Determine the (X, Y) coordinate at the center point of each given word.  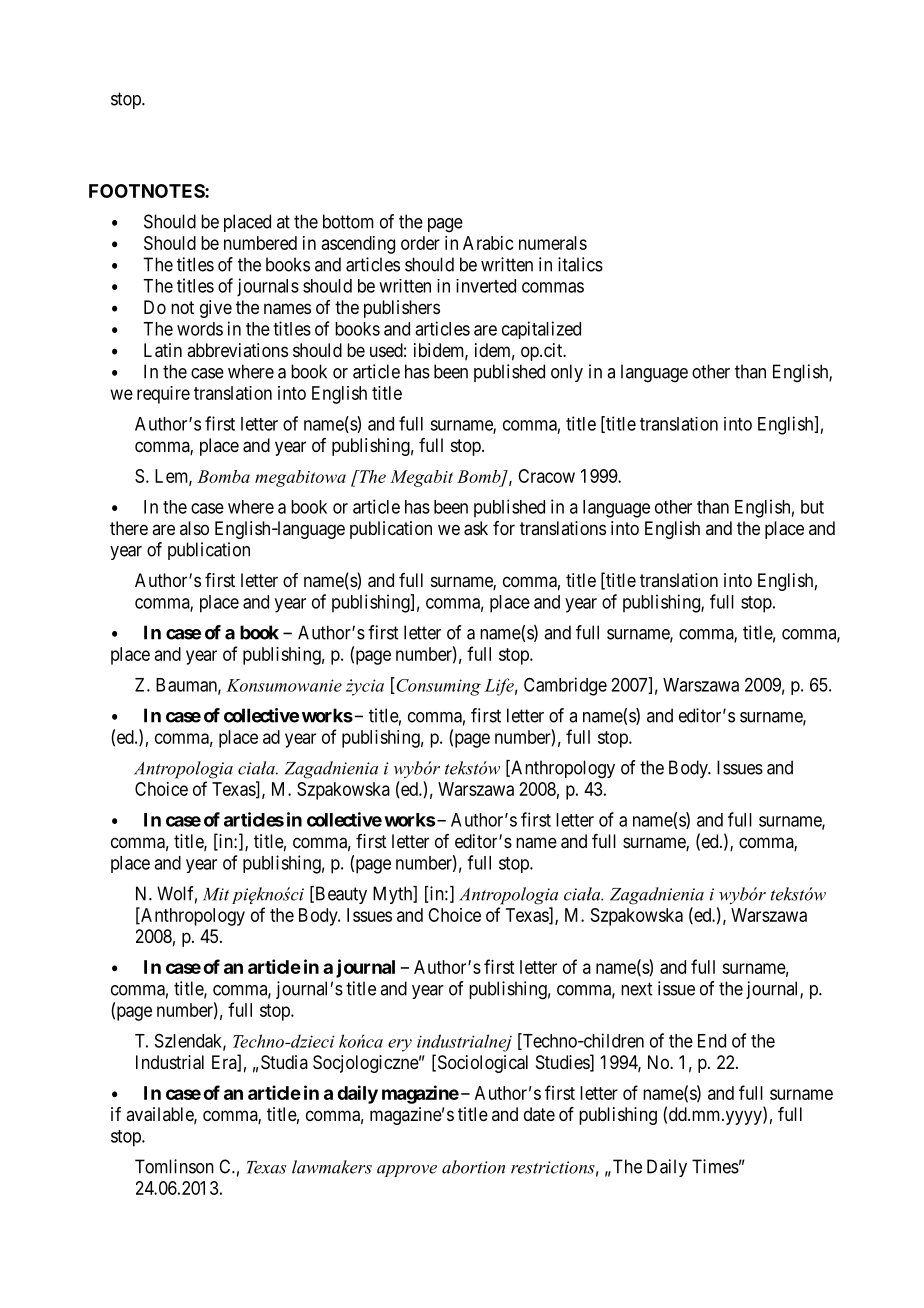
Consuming (437, 686)
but (812, 507)
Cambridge (565, 686)
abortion (473, 1167)
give (216, 309)
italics (580, 264)
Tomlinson (174, 1166)
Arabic (488, 243)
